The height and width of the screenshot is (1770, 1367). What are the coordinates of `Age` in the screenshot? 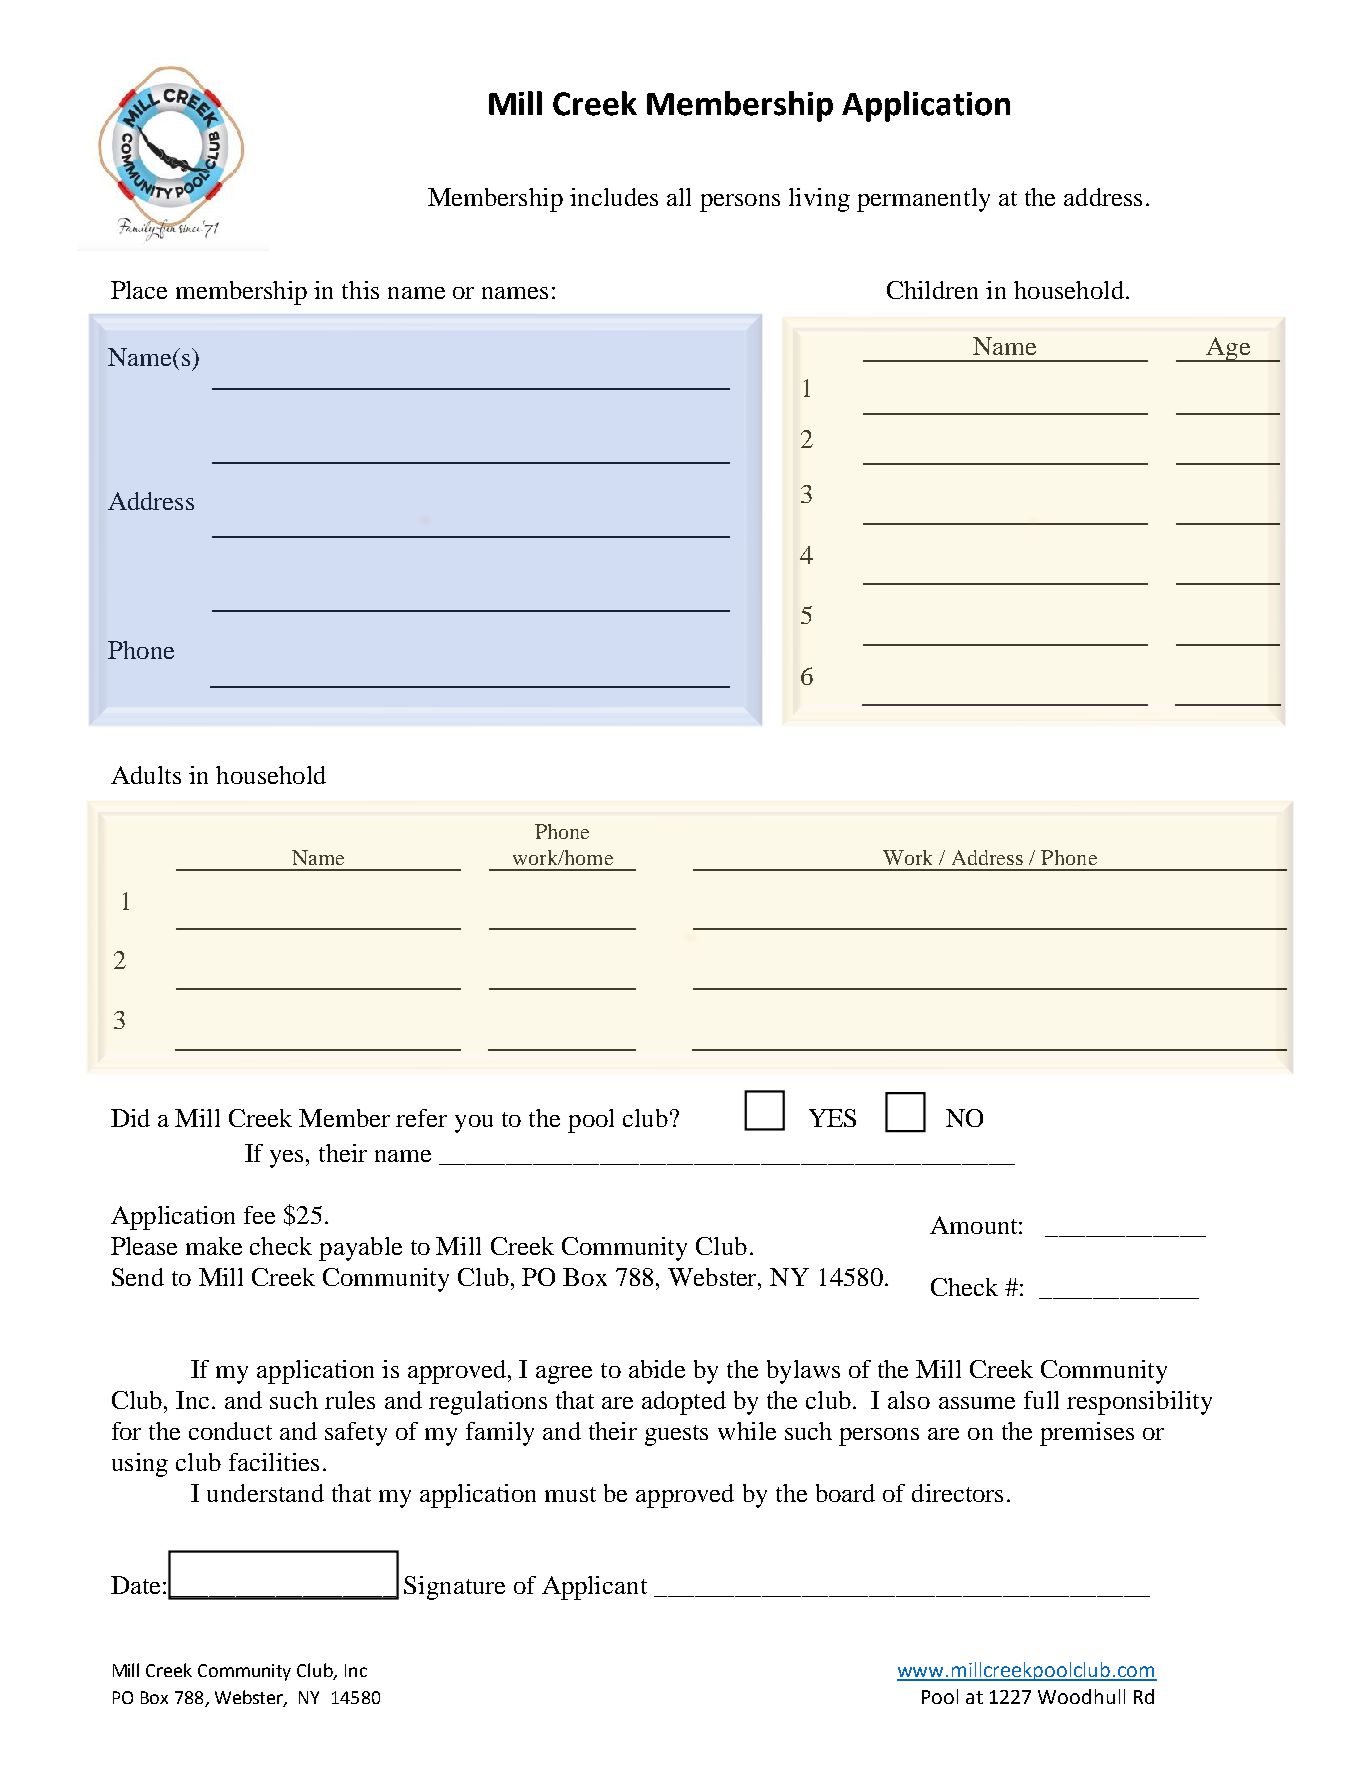 It's located at (1228, 349).
